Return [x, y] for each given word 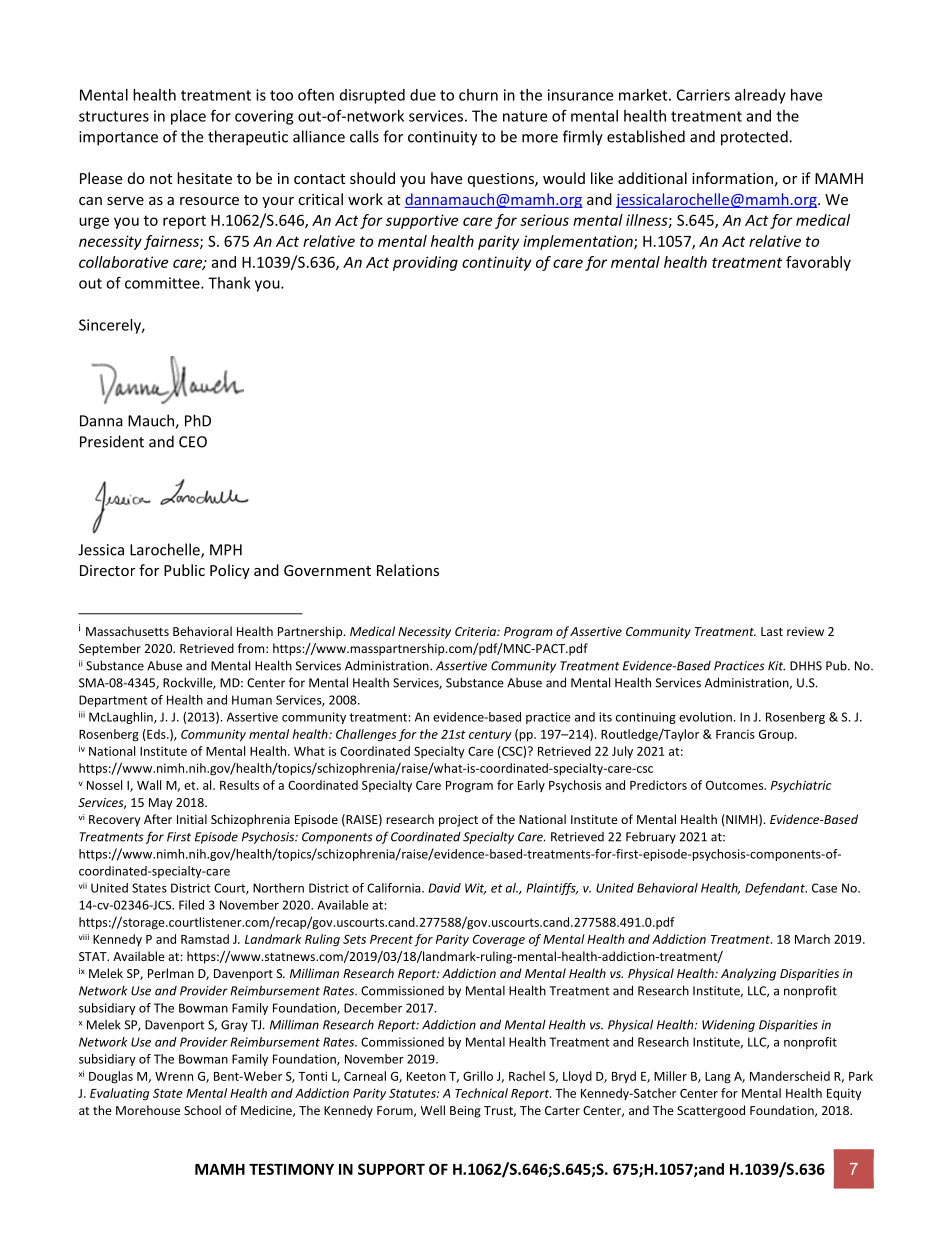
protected [755, 138]
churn [478, 95]
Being [465, 1112]
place [188, 117]
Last [772, 631]
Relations [408, 570]
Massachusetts [127, 631]
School [202, 1110]
